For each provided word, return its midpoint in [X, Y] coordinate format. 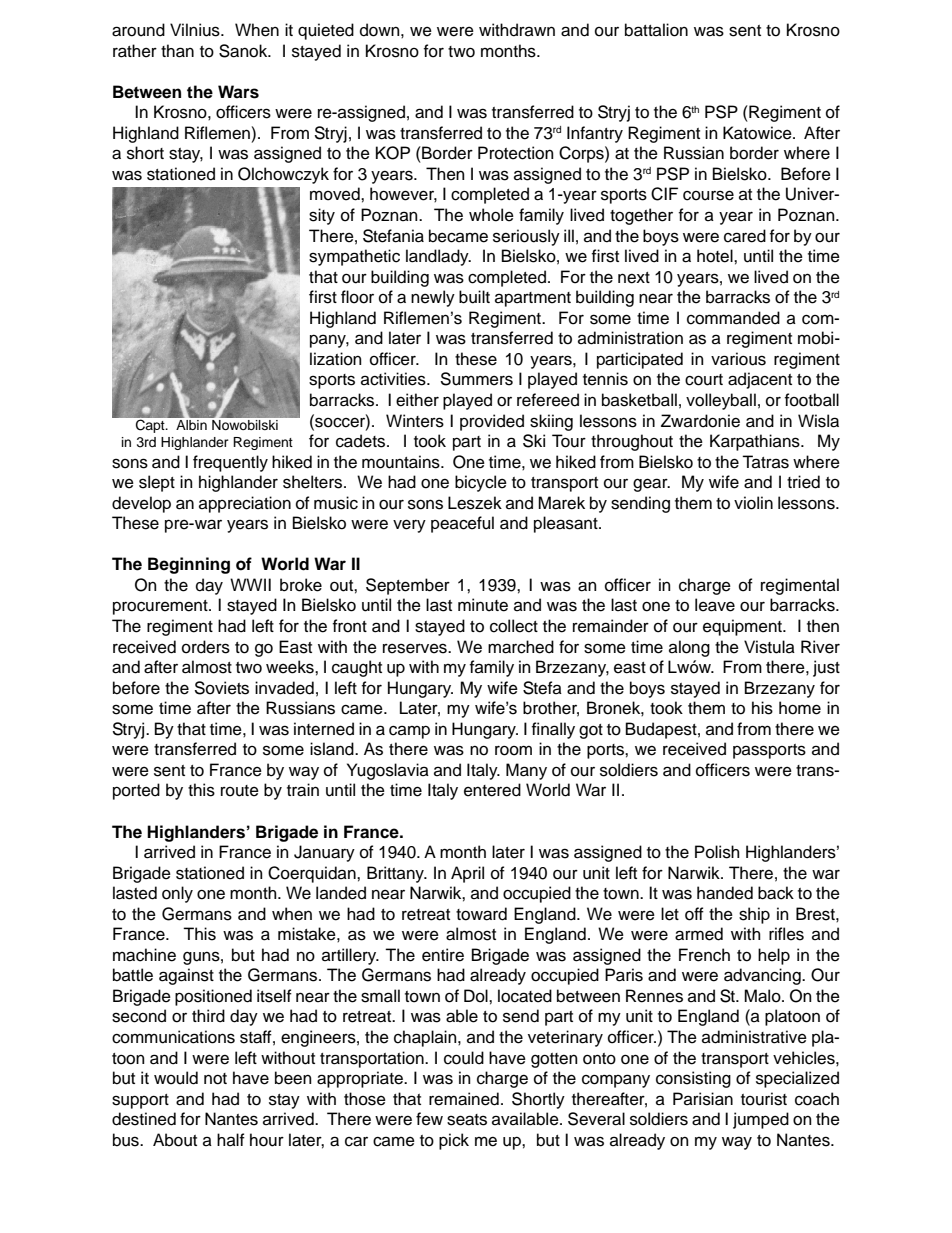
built [474, 297]
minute [483, 605]
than [177, 51]
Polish [717, 852]
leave [715, 605]
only [177, 894]
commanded [733, 318]
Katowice [758, 133]
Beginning [189, 565]
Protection [516, 153]
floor [357, 297]
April [467, 874]
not [215, 1079]
